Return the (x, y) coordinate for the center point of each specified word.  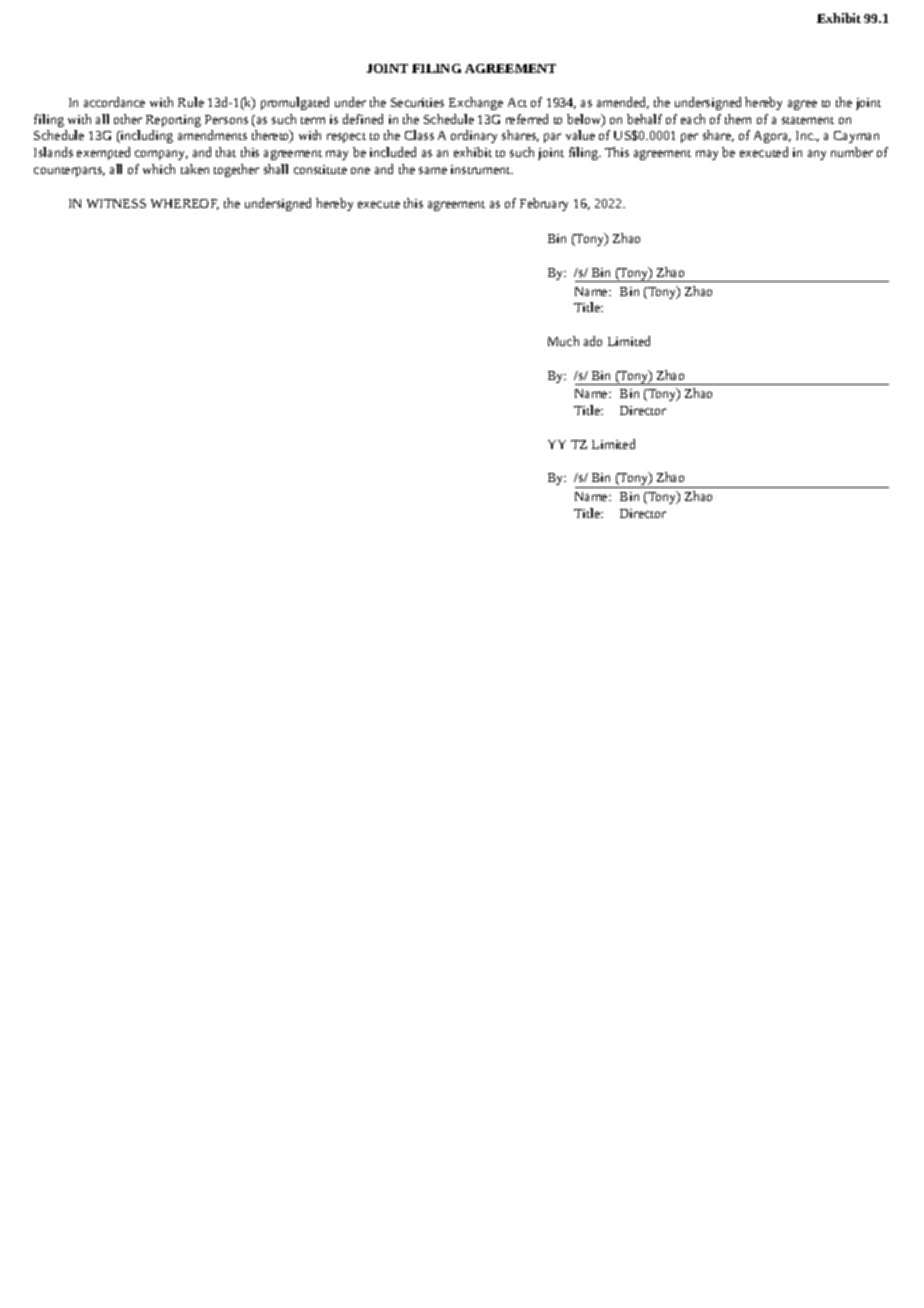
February (544, 204)
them (738, 119)
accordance (114, 102)
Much (563, 341)
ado (593, 341)
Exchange (476, 103)
